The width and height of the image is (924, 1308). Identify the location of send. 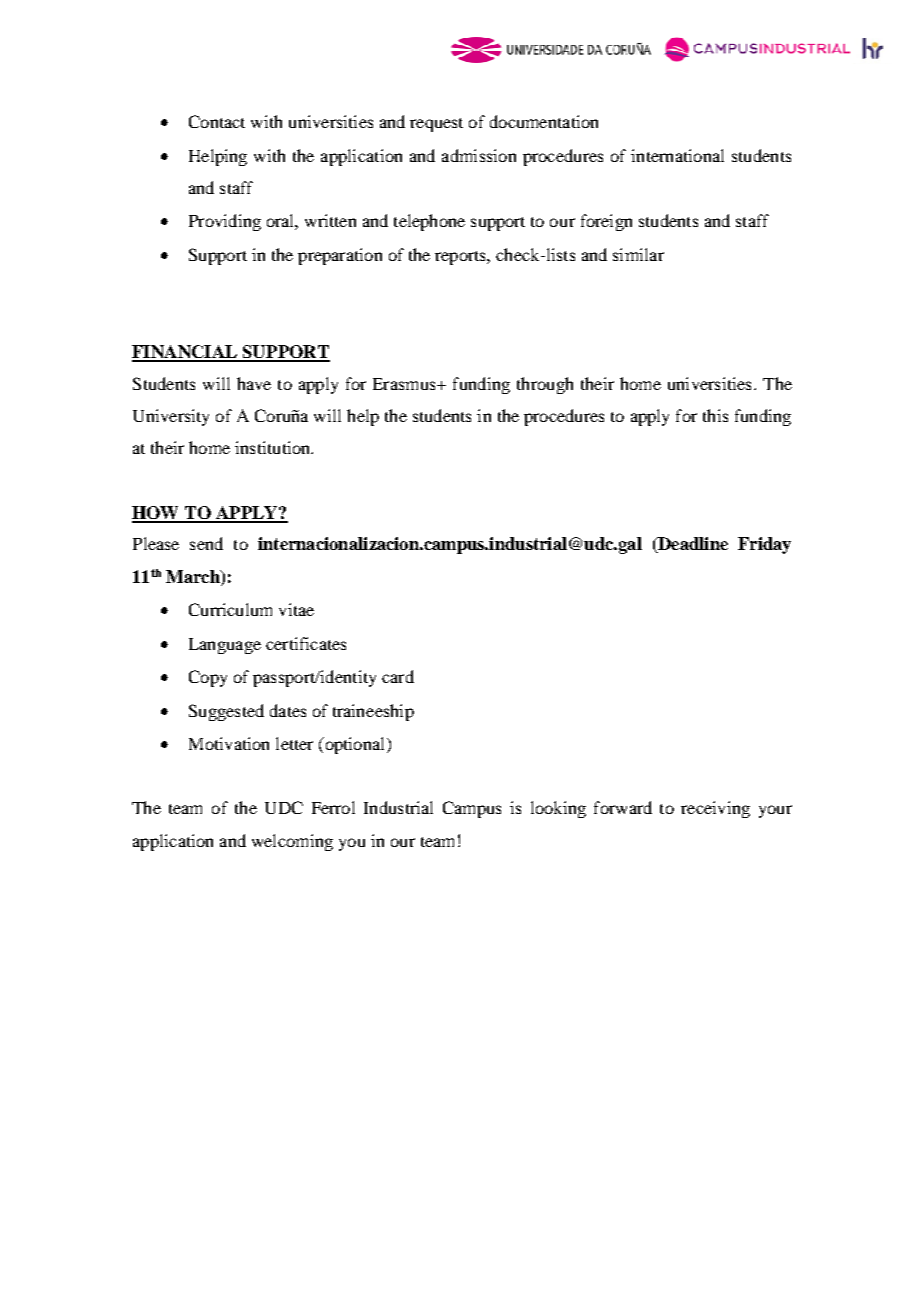
(206, 543).
